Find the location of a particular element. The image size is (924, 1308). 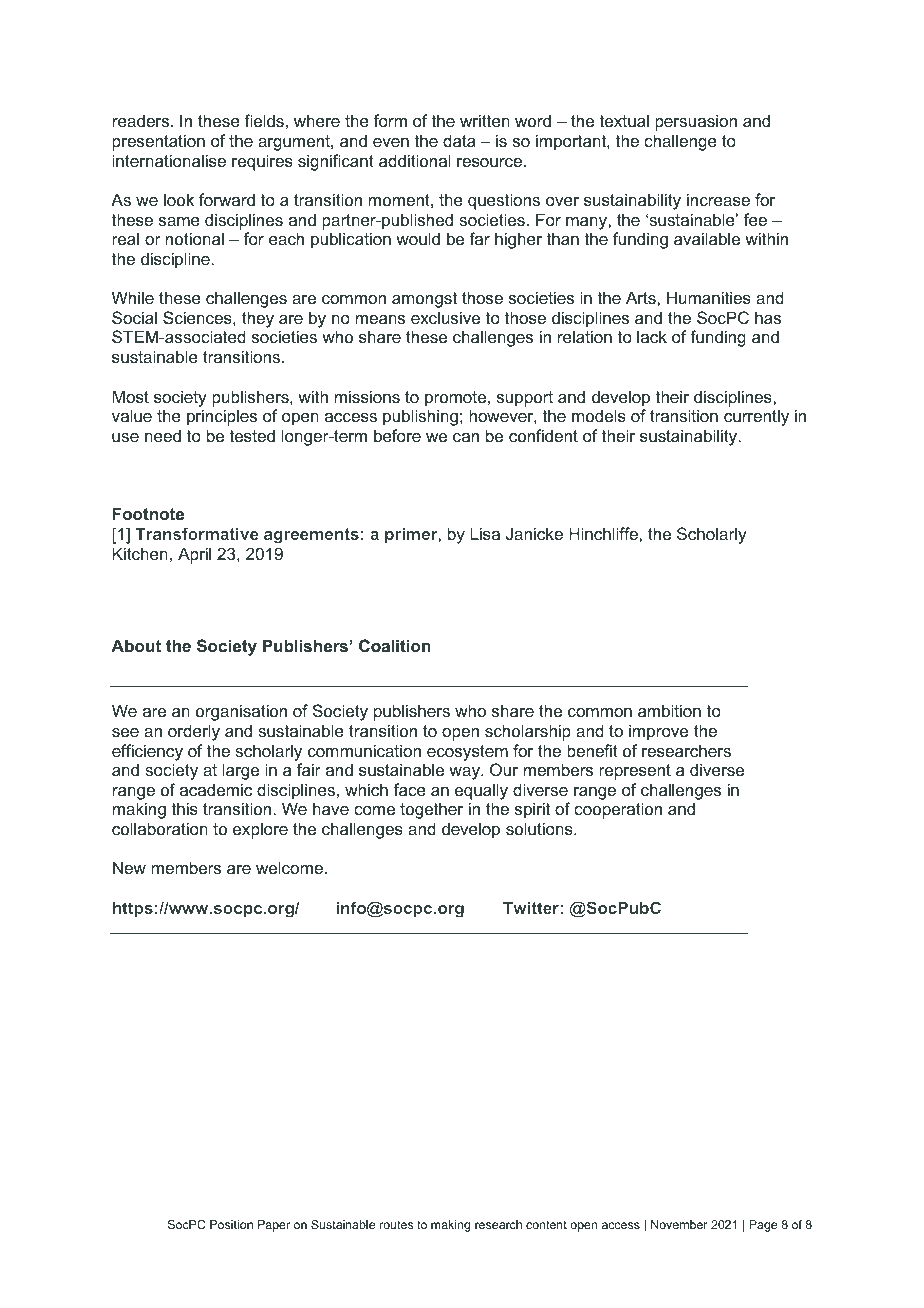

currently is located at coordinates (756, 417).
